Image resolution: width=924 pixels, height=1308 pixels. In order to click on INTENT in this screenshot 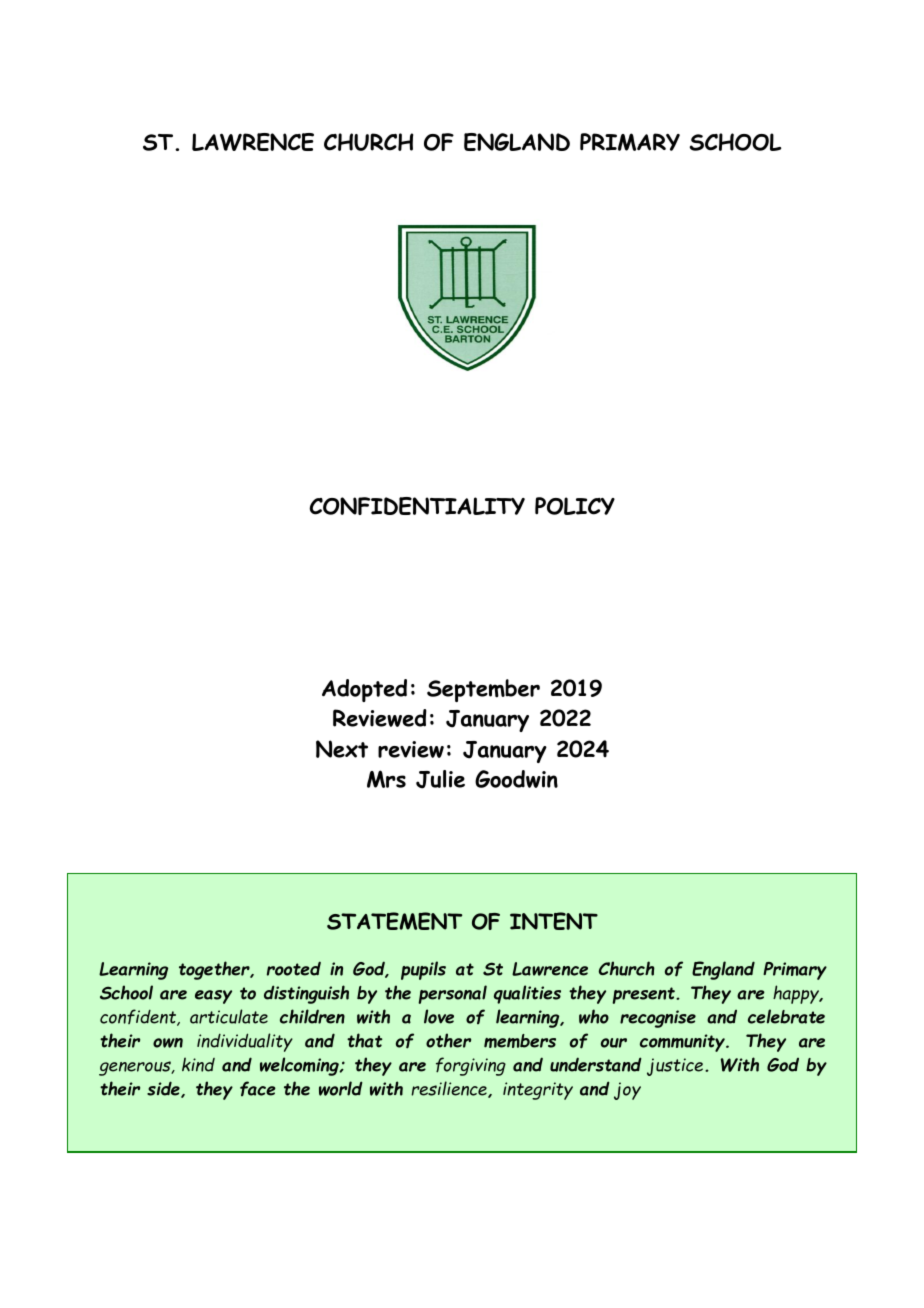, I will do `click(554, 921)`.
